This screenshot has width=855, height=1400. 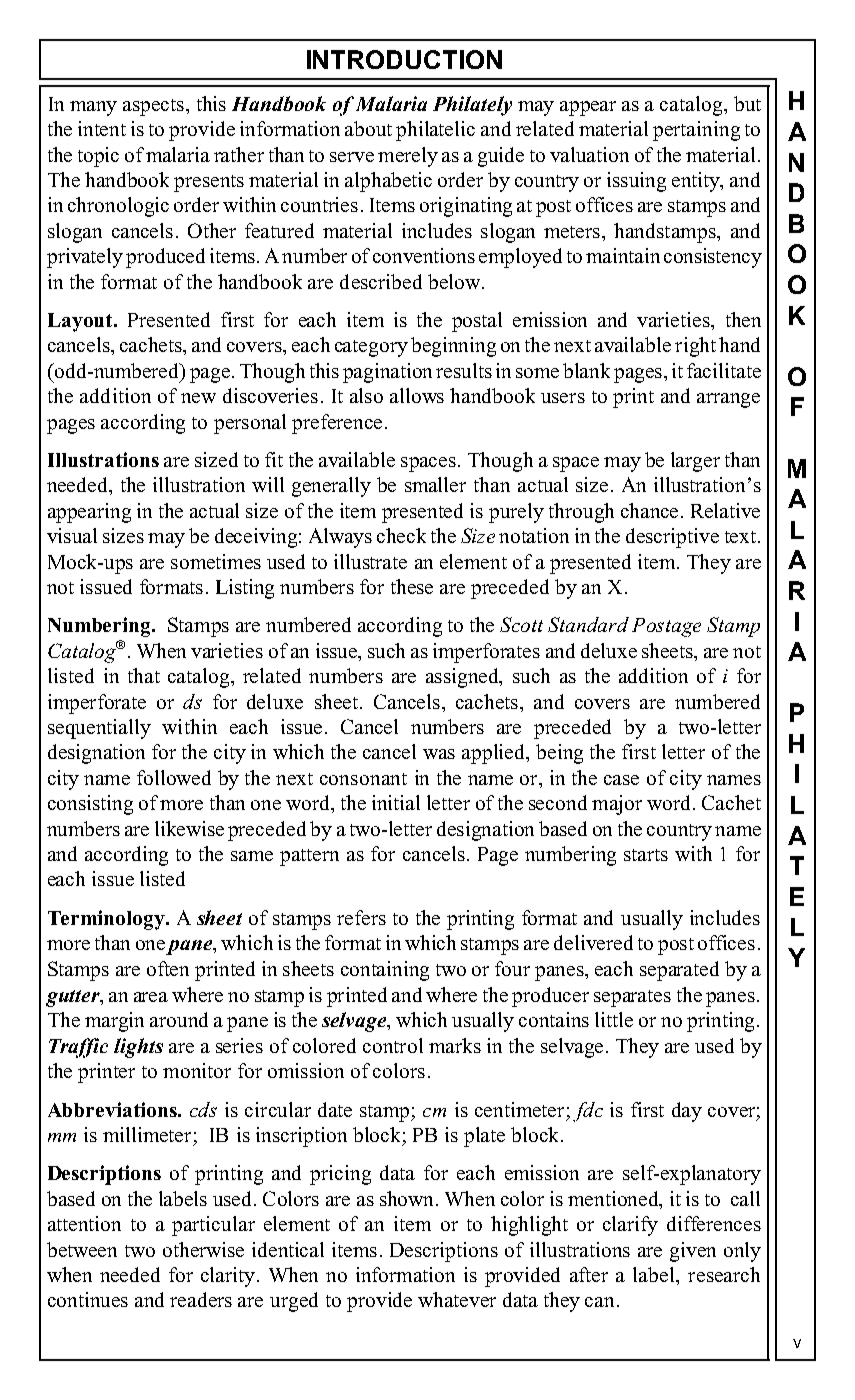 What do you see at coordinates (153, 107) in the screenshot?
I see `aspects` at bounding box center [153, 107].
